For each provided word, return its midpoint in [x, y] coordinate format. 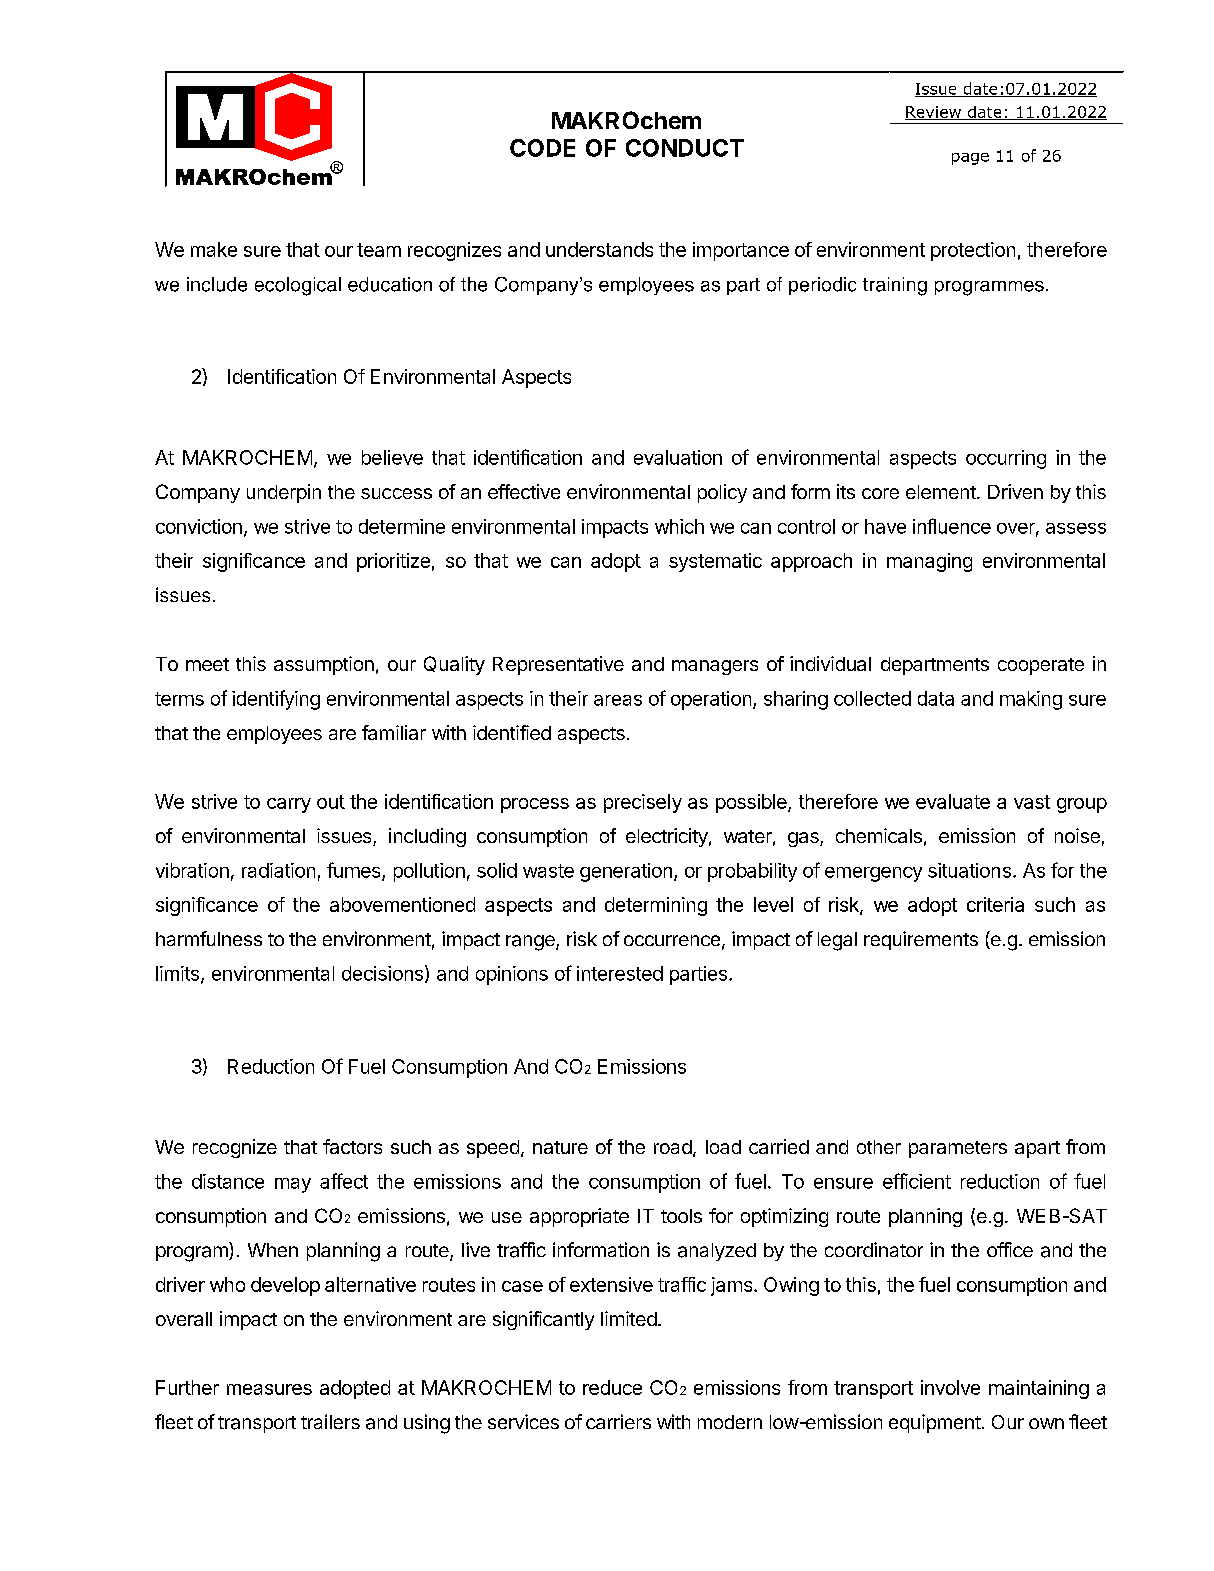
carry [289, 805]
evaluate [953, 801]
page [970, 159]
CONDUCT [685, 148]
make [214, 249]
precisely [643, 803]
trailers [330, 1421]
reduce [612, 1387]
